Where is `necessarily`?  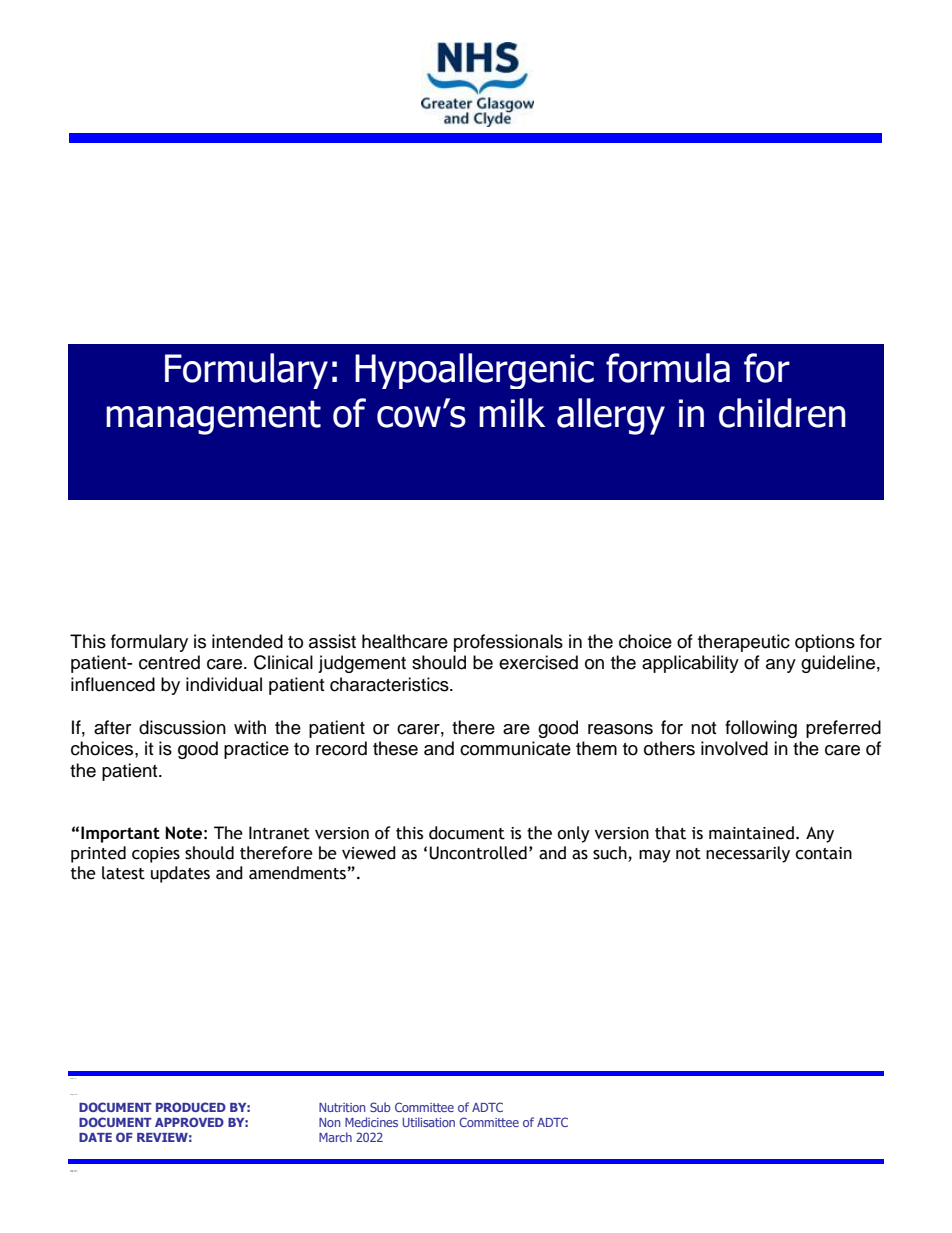 necessarily is located at coordinates (748, 854).
